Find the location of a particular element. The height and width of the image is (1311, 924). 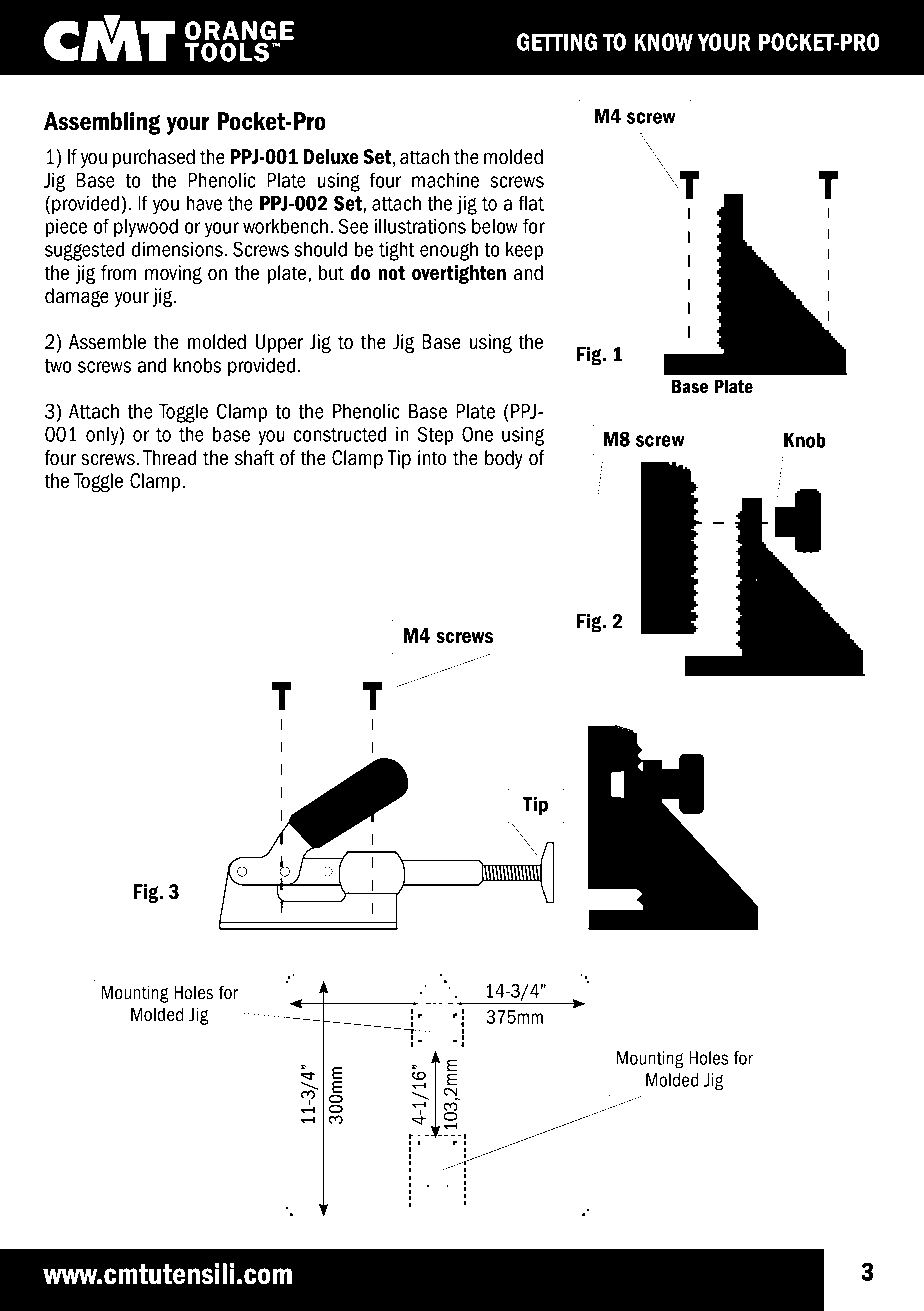

One is located at coordinates (477, 434).
